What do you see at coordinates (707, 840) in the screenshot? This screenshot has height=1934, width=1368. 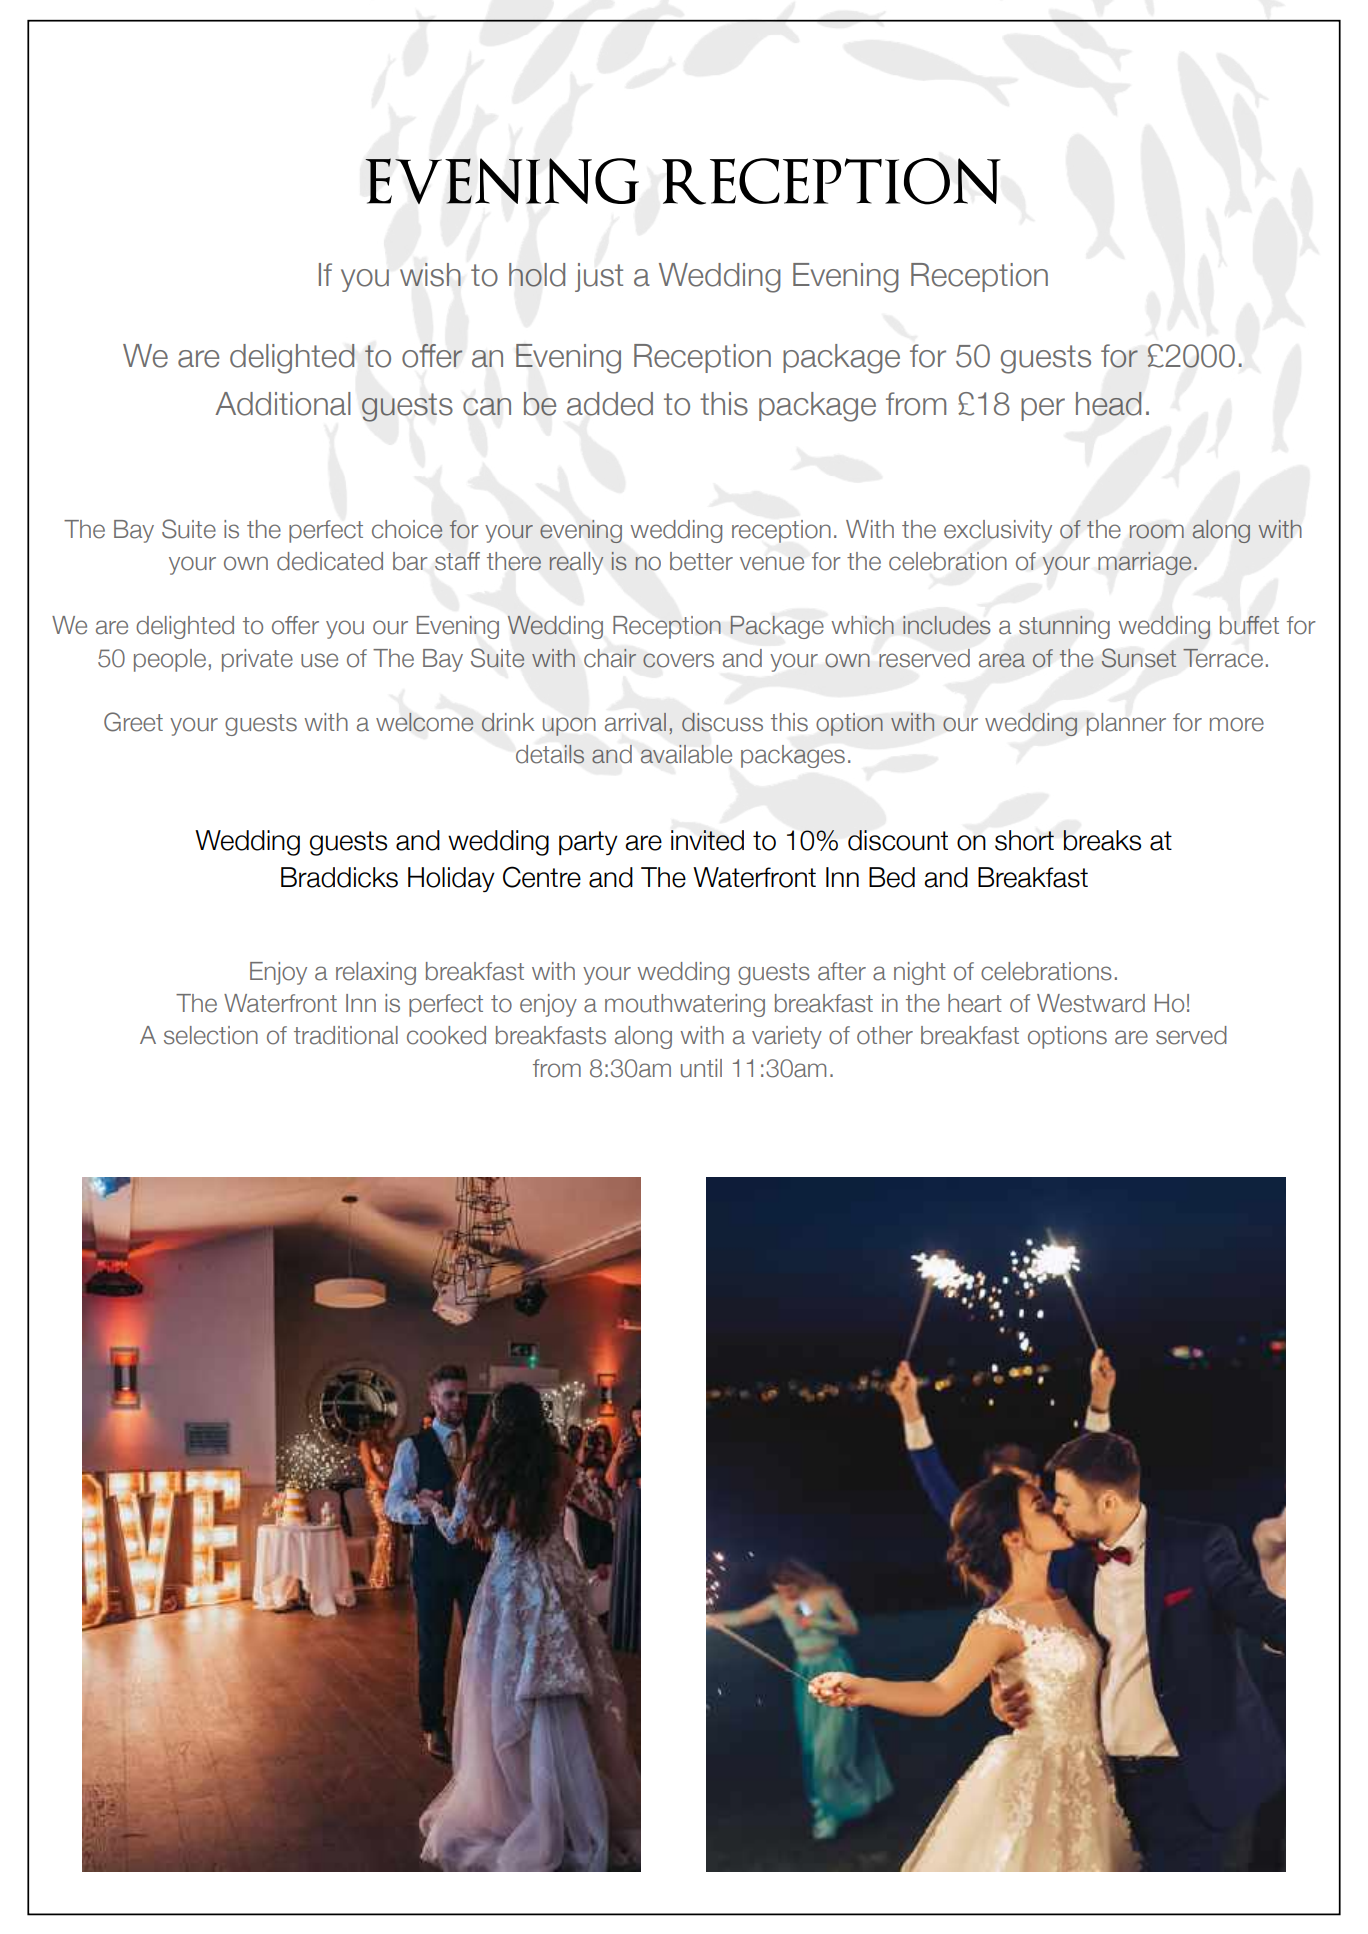 I see `invited` at bounding box center [707, 840].
